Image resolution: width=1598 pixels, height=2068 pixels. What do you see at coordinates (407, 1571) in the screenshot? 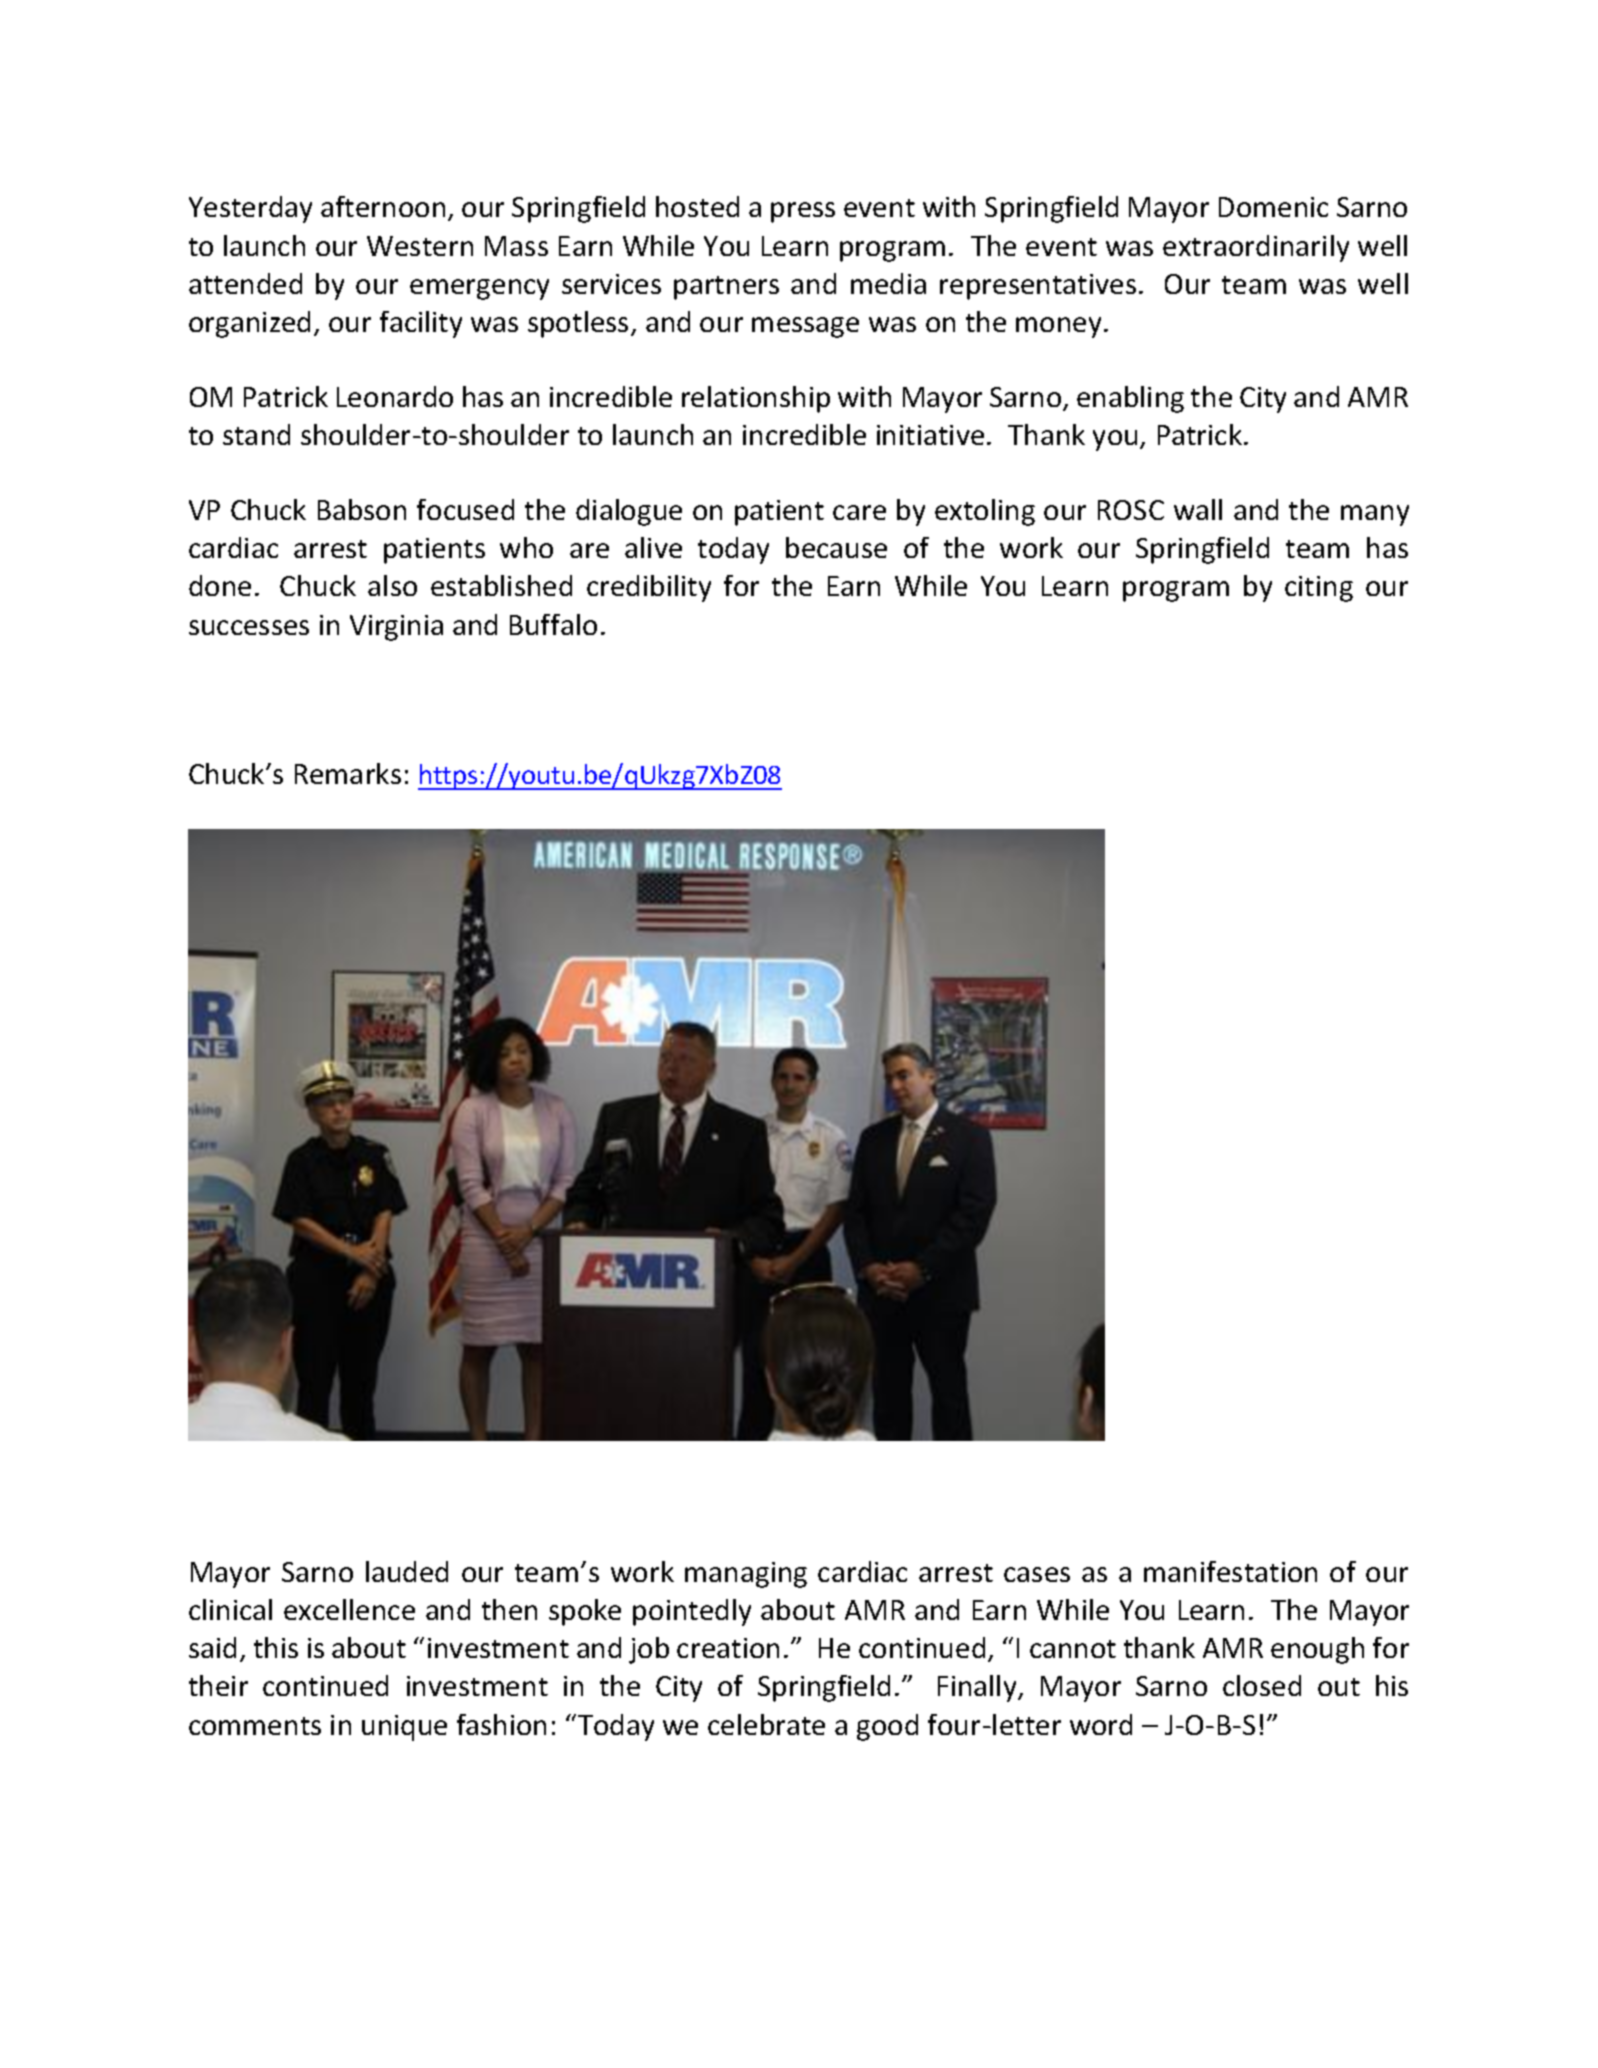
I see `lauded` at bounding box center [407, 1571].
